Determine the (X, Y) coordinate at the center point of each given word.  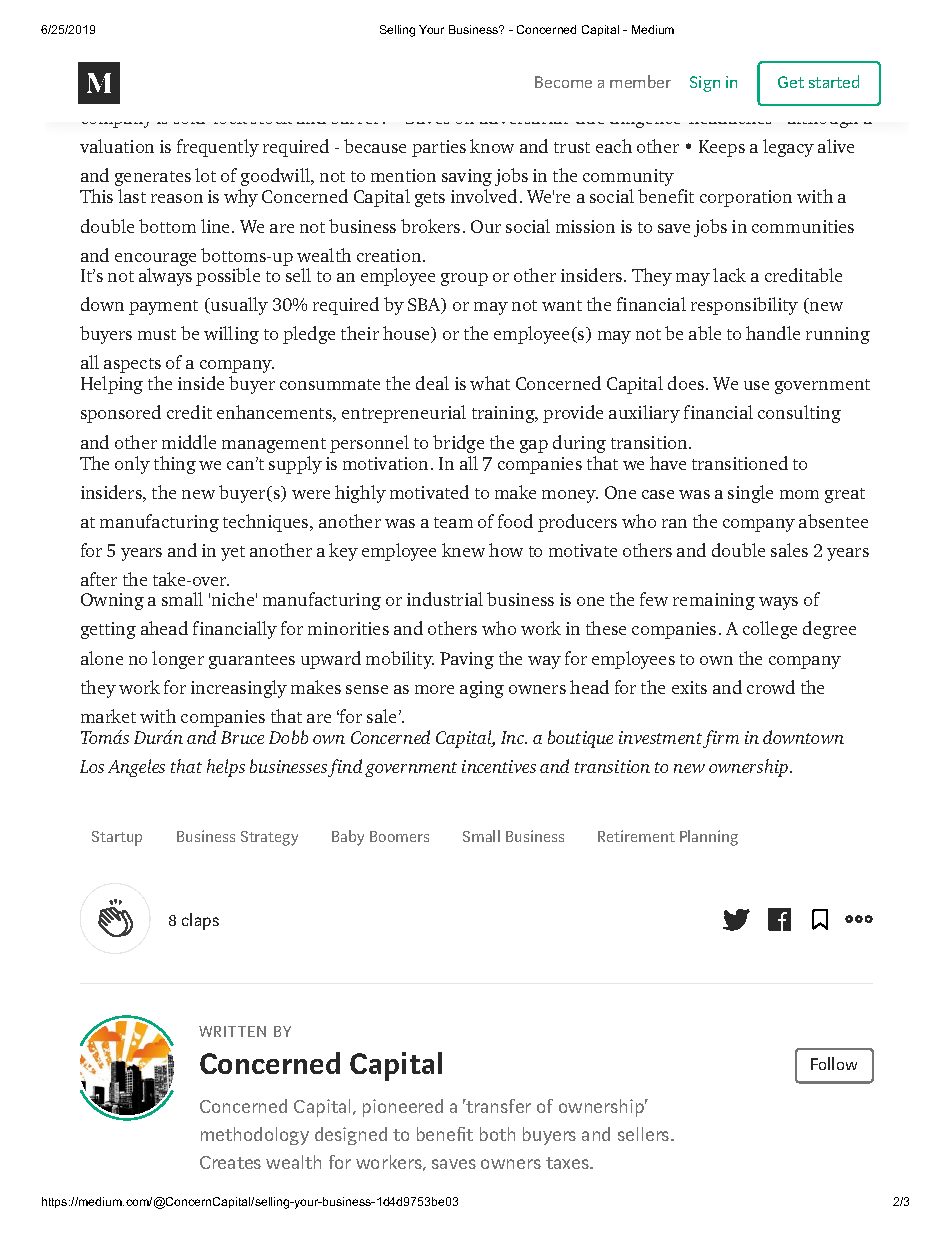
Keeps (722, 148)
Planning (709, 838)
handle (773, 333)
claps (200, 921)
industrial (445, 599)
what (490, 383)
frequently (218, 148)
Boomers (399, 836)
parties (439, 148)
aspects (132, 365)
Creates (230, 1162)
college (770, 630)
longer (178, 660)
